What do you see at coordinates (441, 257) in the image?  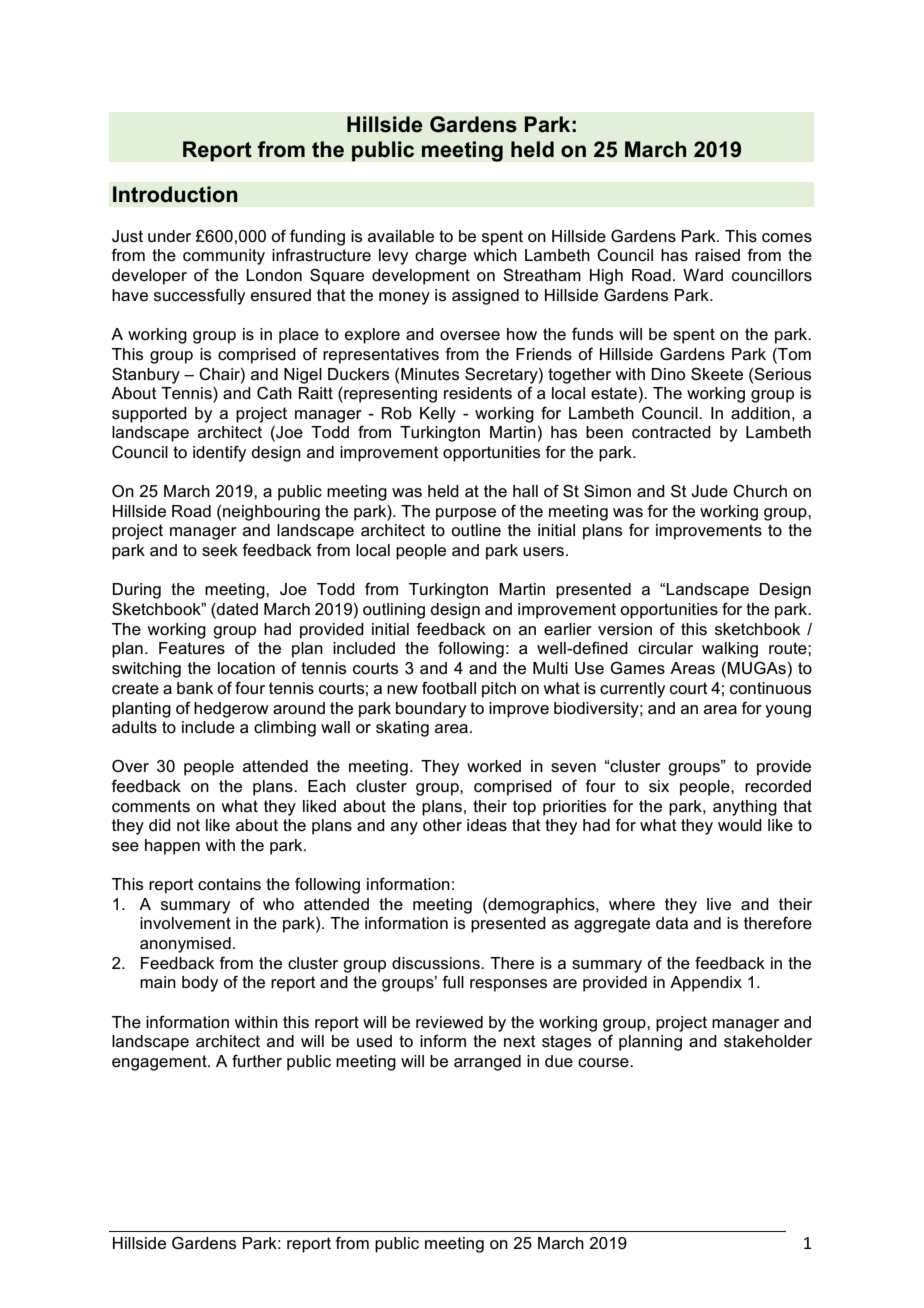 I see `charge` at bounding box center [441, 257].
